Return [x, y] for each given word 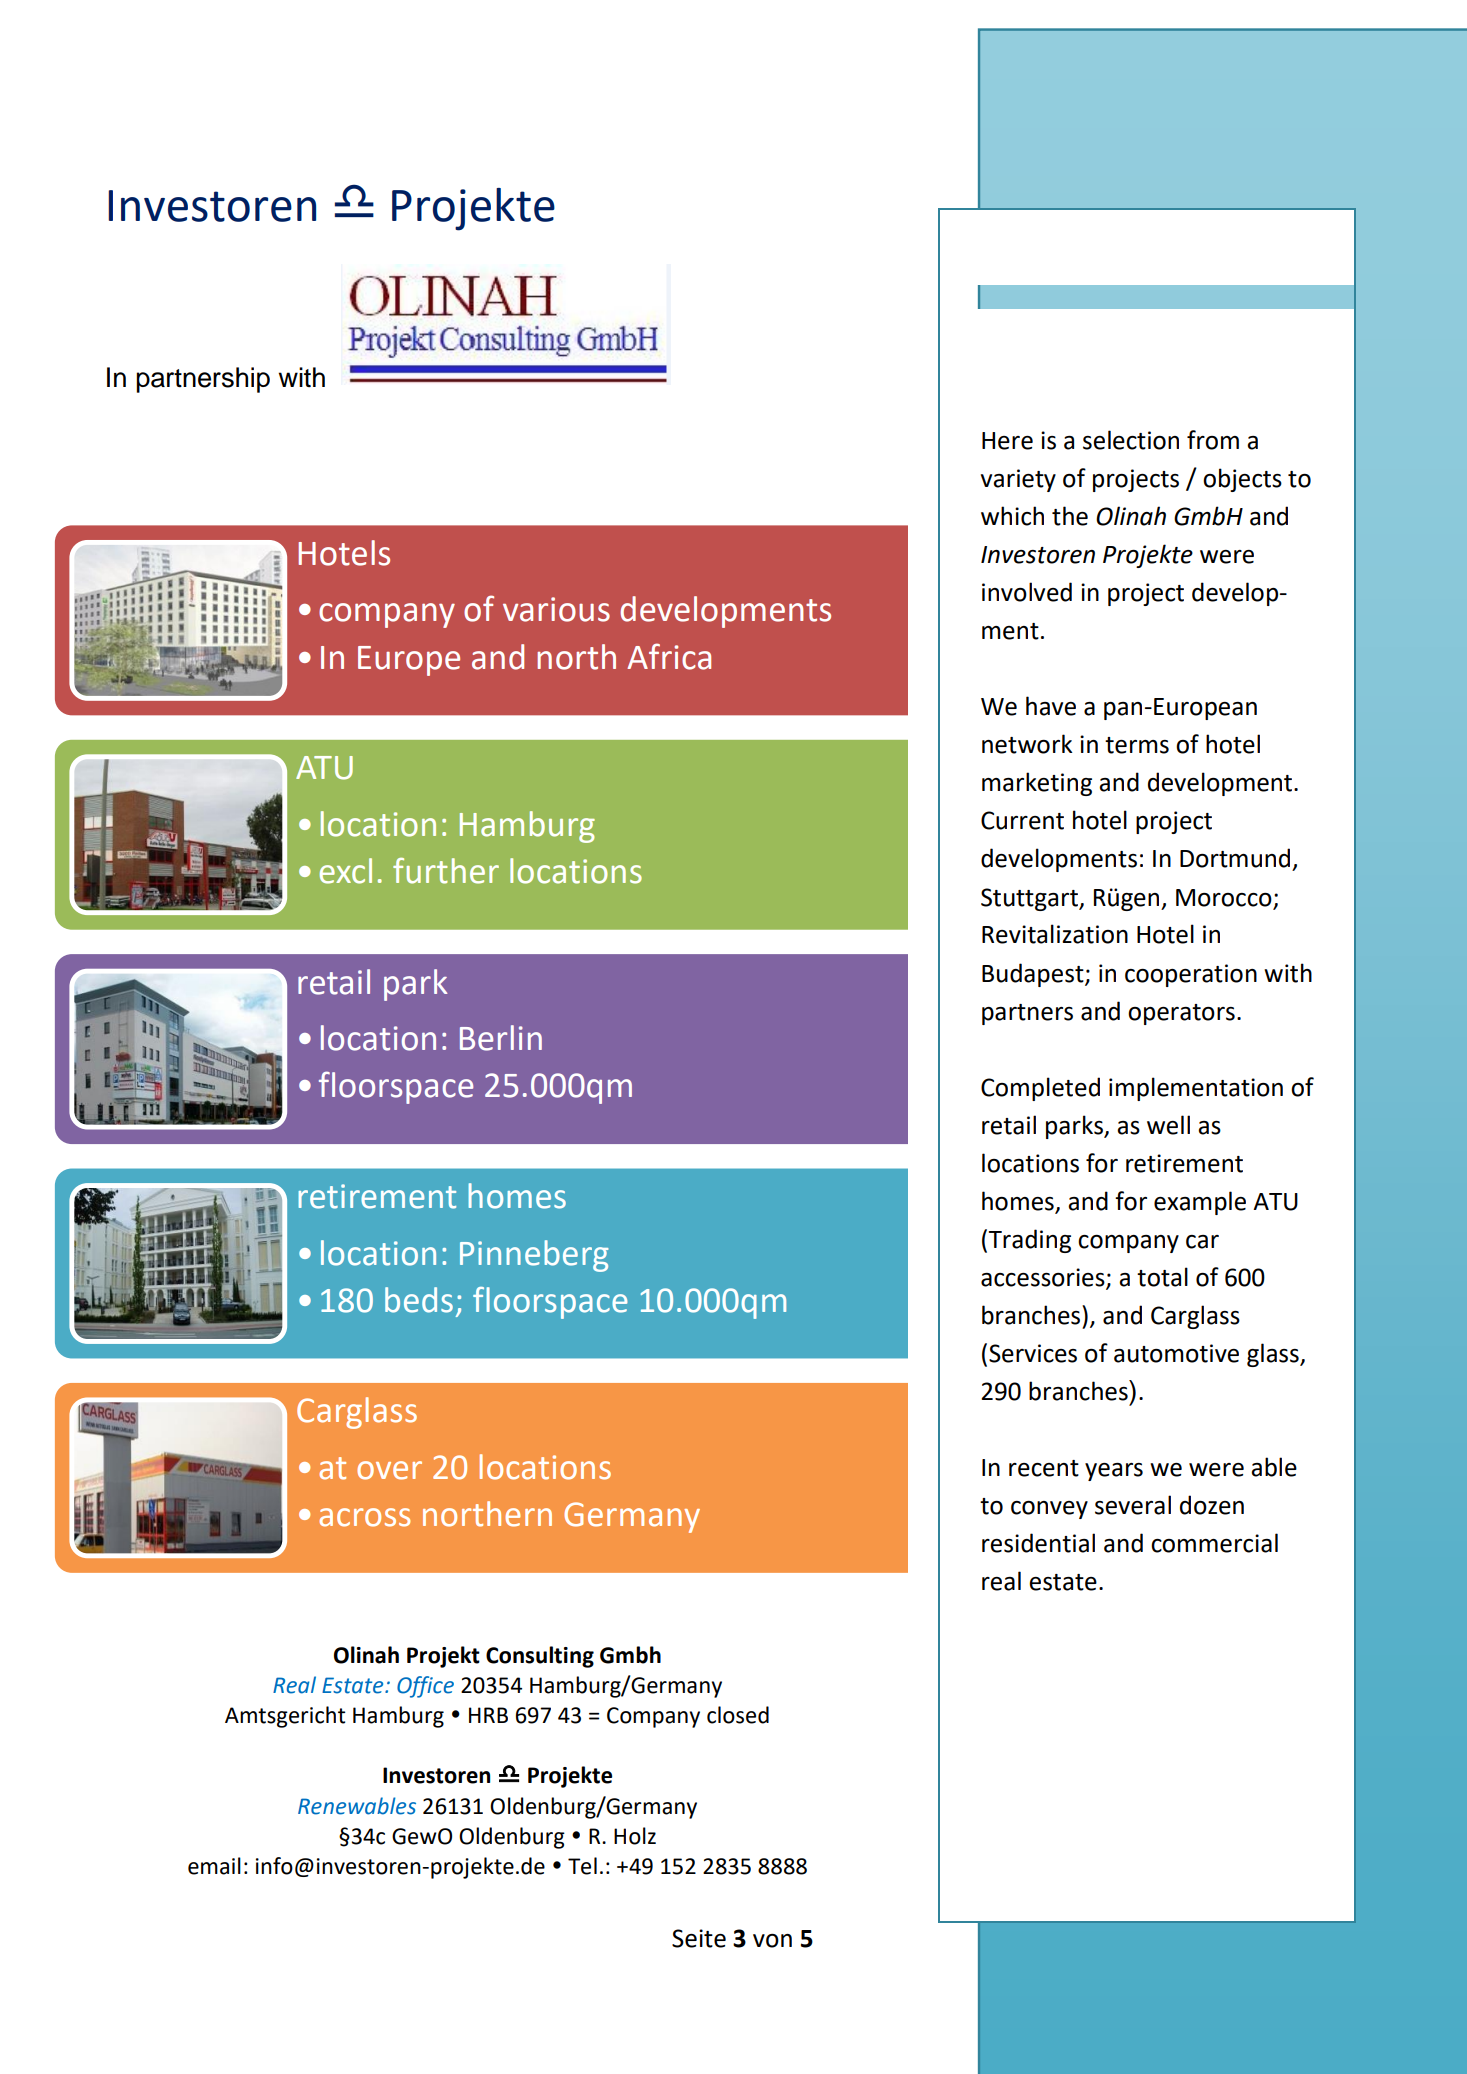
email [214, 1866]
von [772, 1941]
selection [1131, 440]
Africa [669, 656]
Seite [699, 1938]
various [556, 609]
